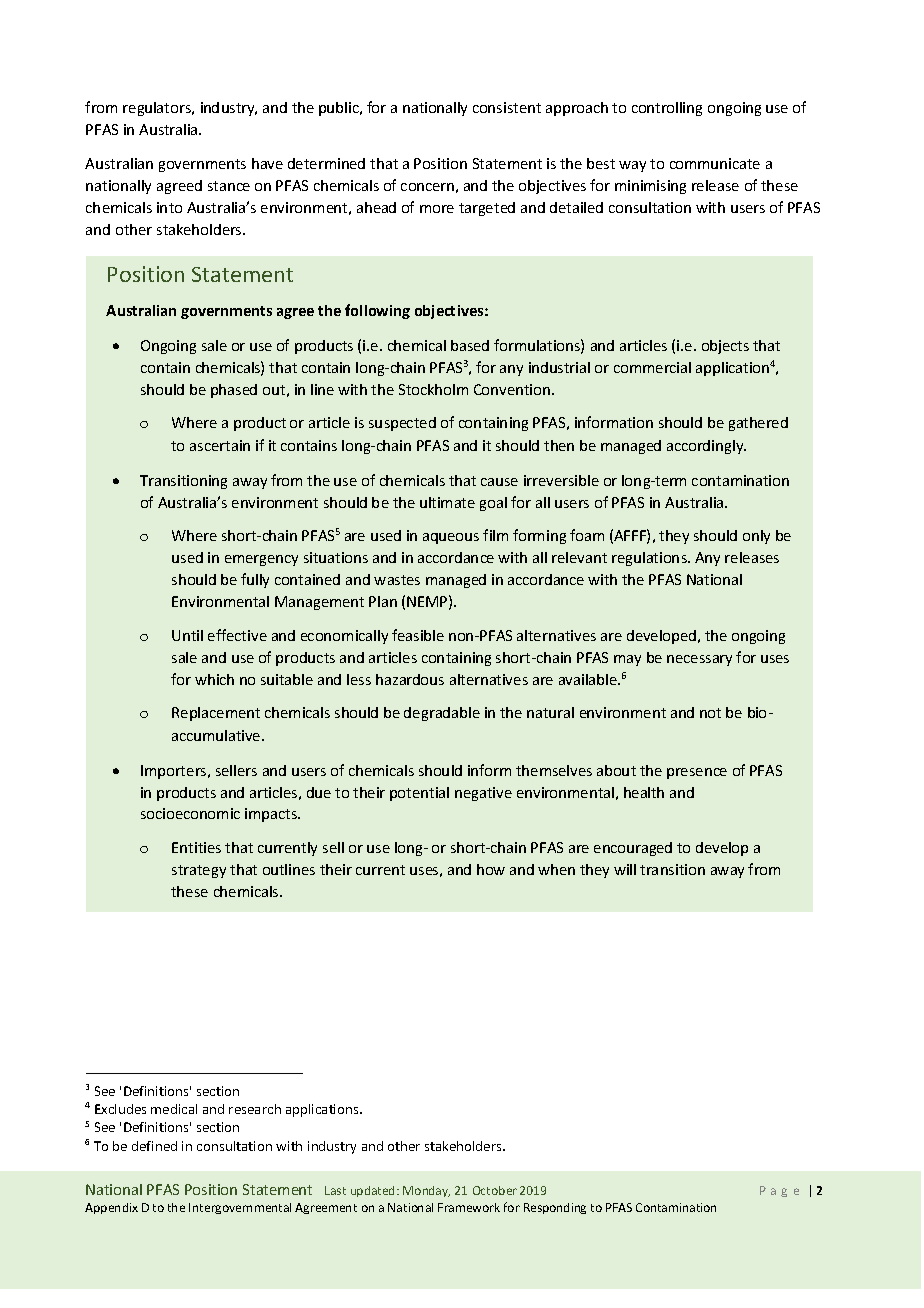 The width and height of the screenshot is (924, 1308). Describe the element at coordinates (699, 660) in the screenshot. I see `necessary` at that location.
